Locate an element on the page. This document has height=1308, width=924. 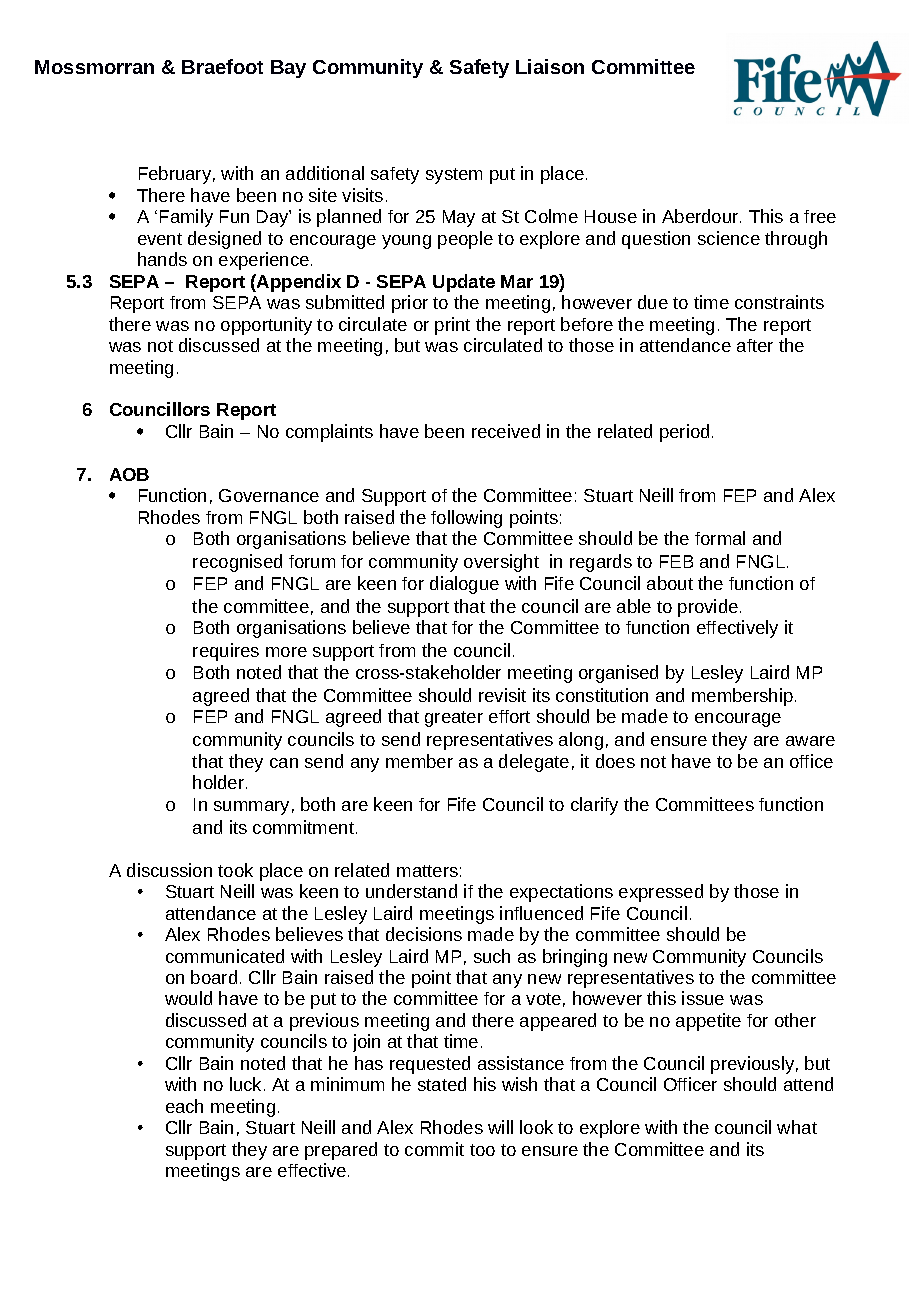
aware is located at coordinates (810, 741).
